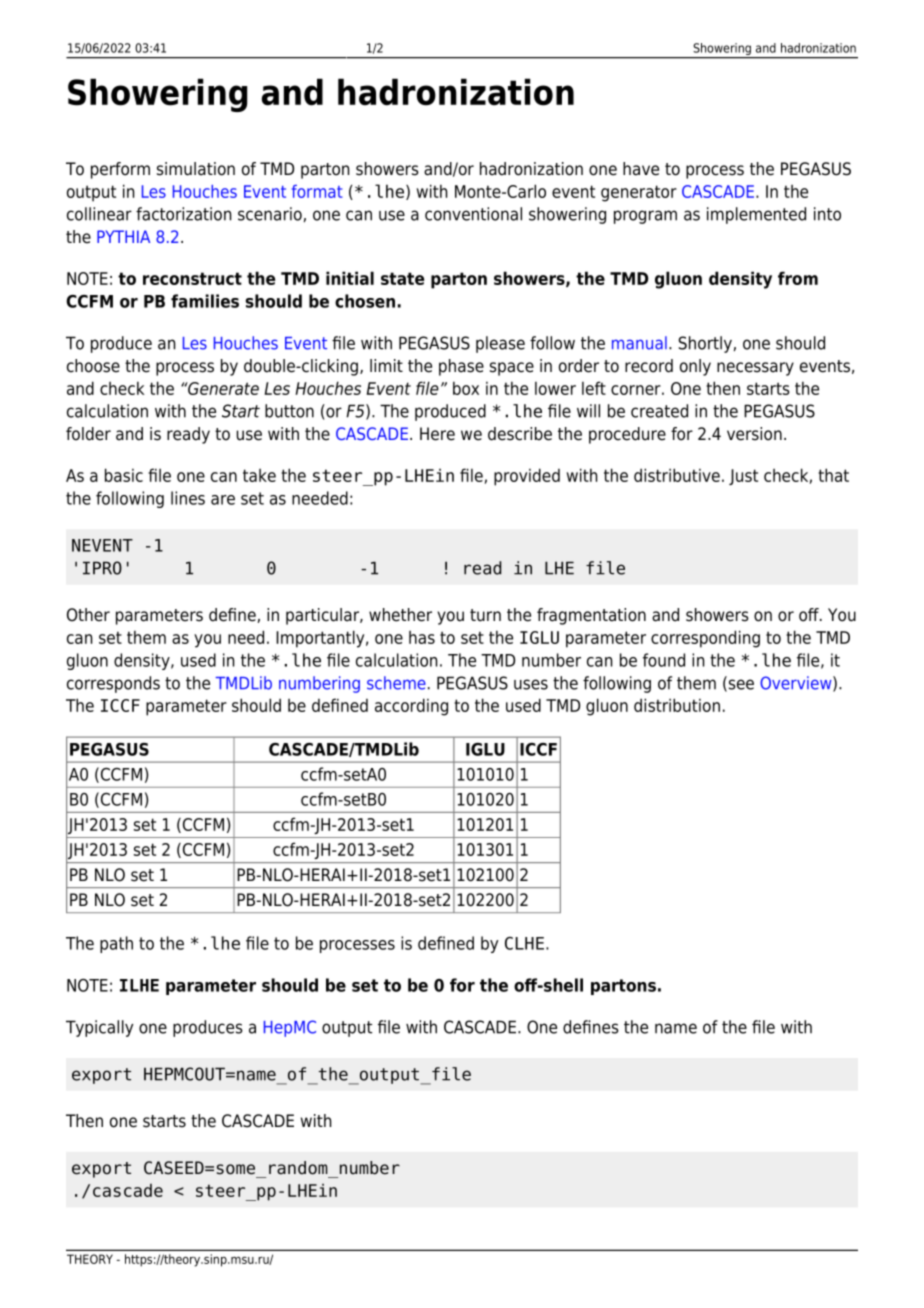 The width and height of the image is (924, 1308). I want to click on according, so click(411, 707).
